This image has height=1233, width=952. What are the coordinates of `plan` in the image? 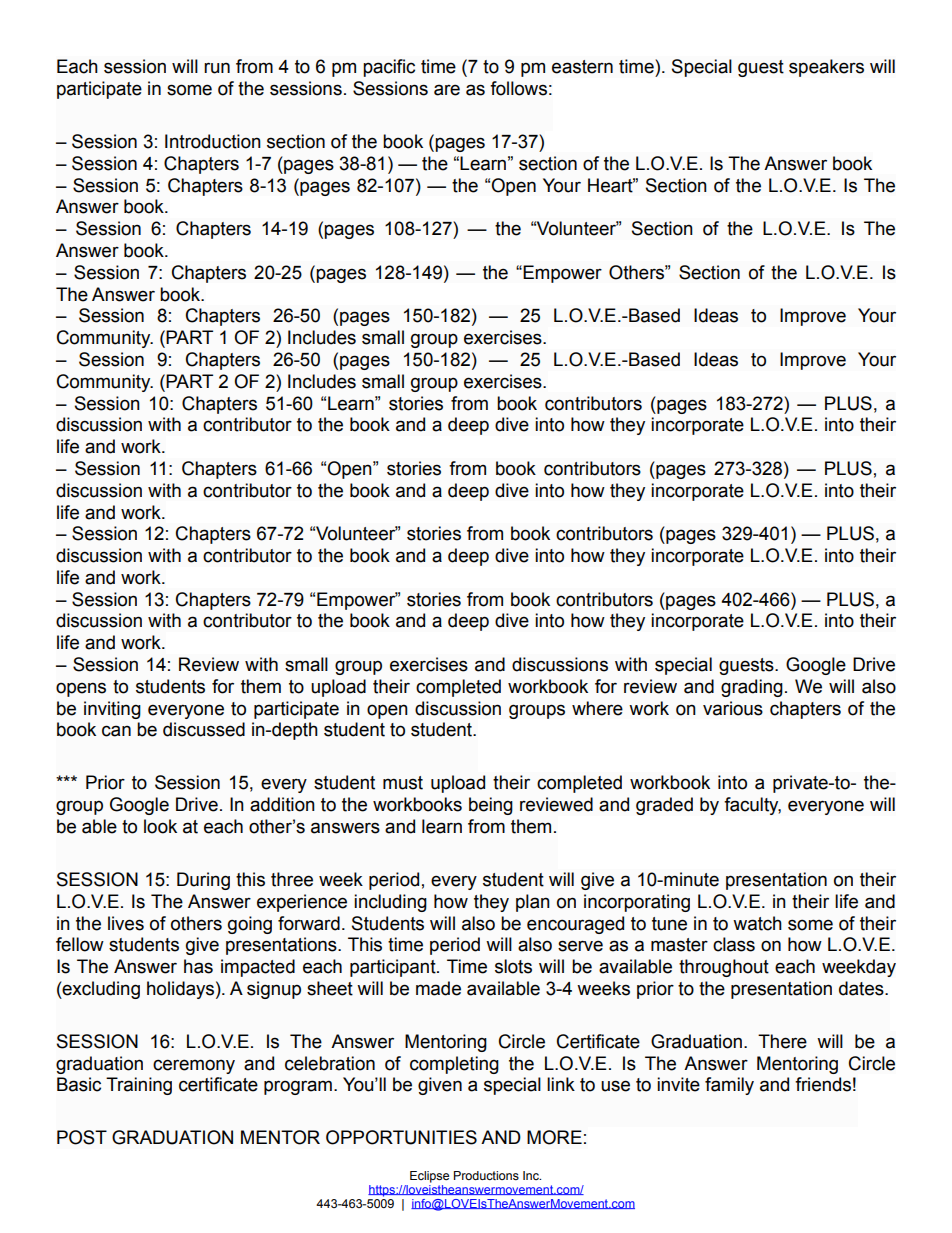 It's located at (533, 903).
